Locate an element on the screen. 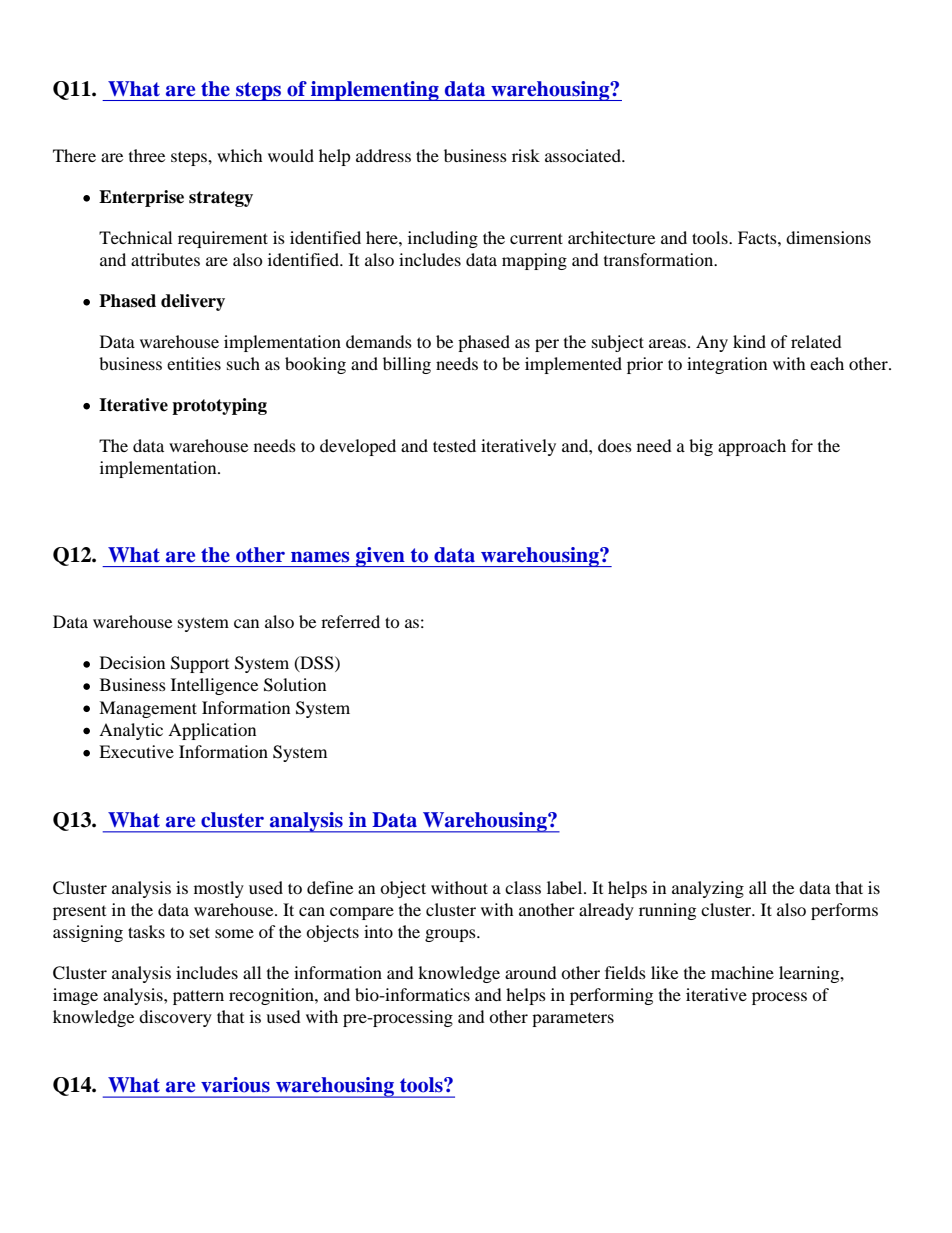  risk is located at coordinates (526, 155).
